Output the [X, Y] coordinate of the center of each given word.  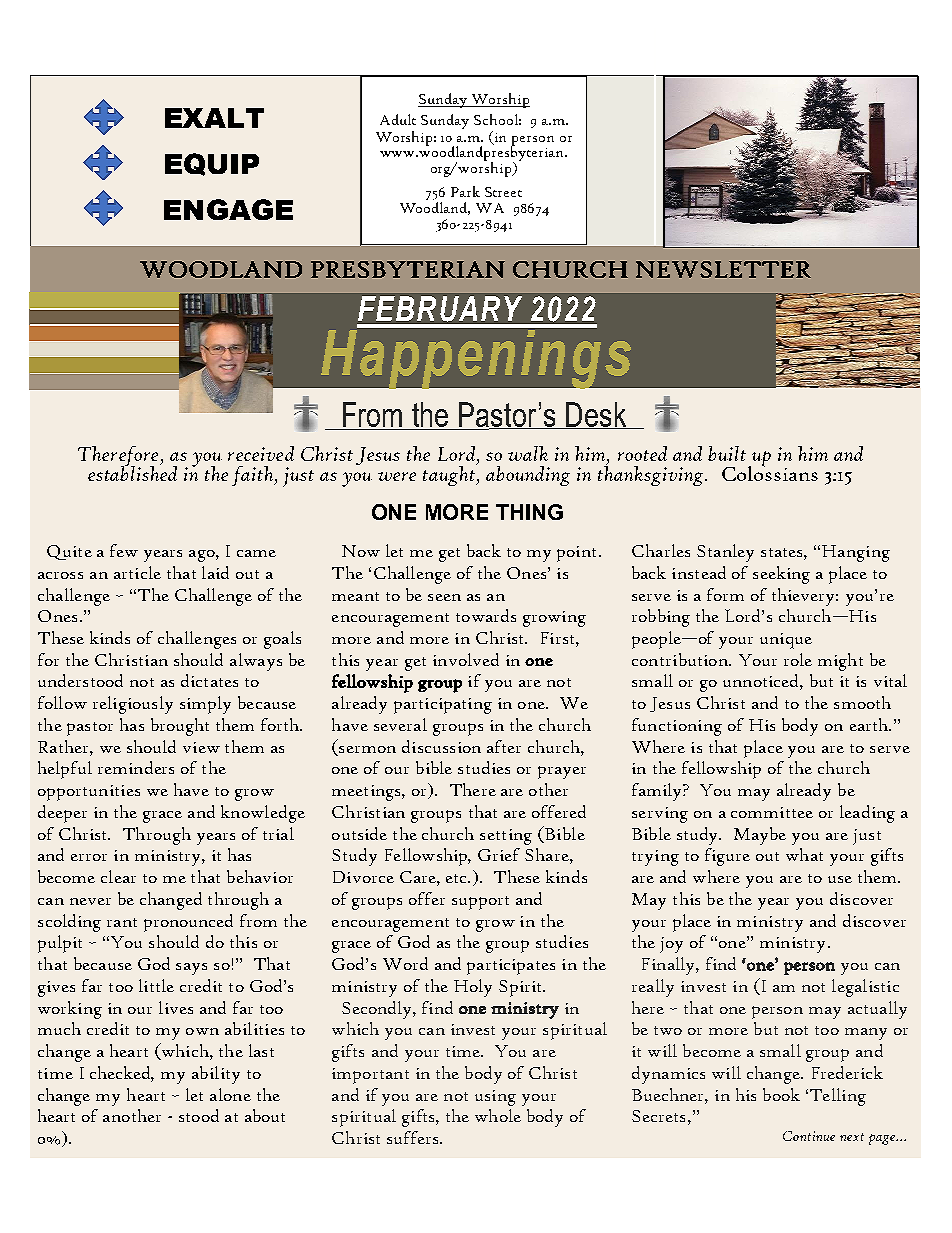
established [132, 472]
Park [465, 191]
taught [450, 475]
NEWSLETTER [723, 269]
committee [772, 812]
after [504, 746]
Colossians [770, 472]
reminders [136, 767]
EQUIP [212, 164]
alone [230, 1094]
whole [498, 1115]
